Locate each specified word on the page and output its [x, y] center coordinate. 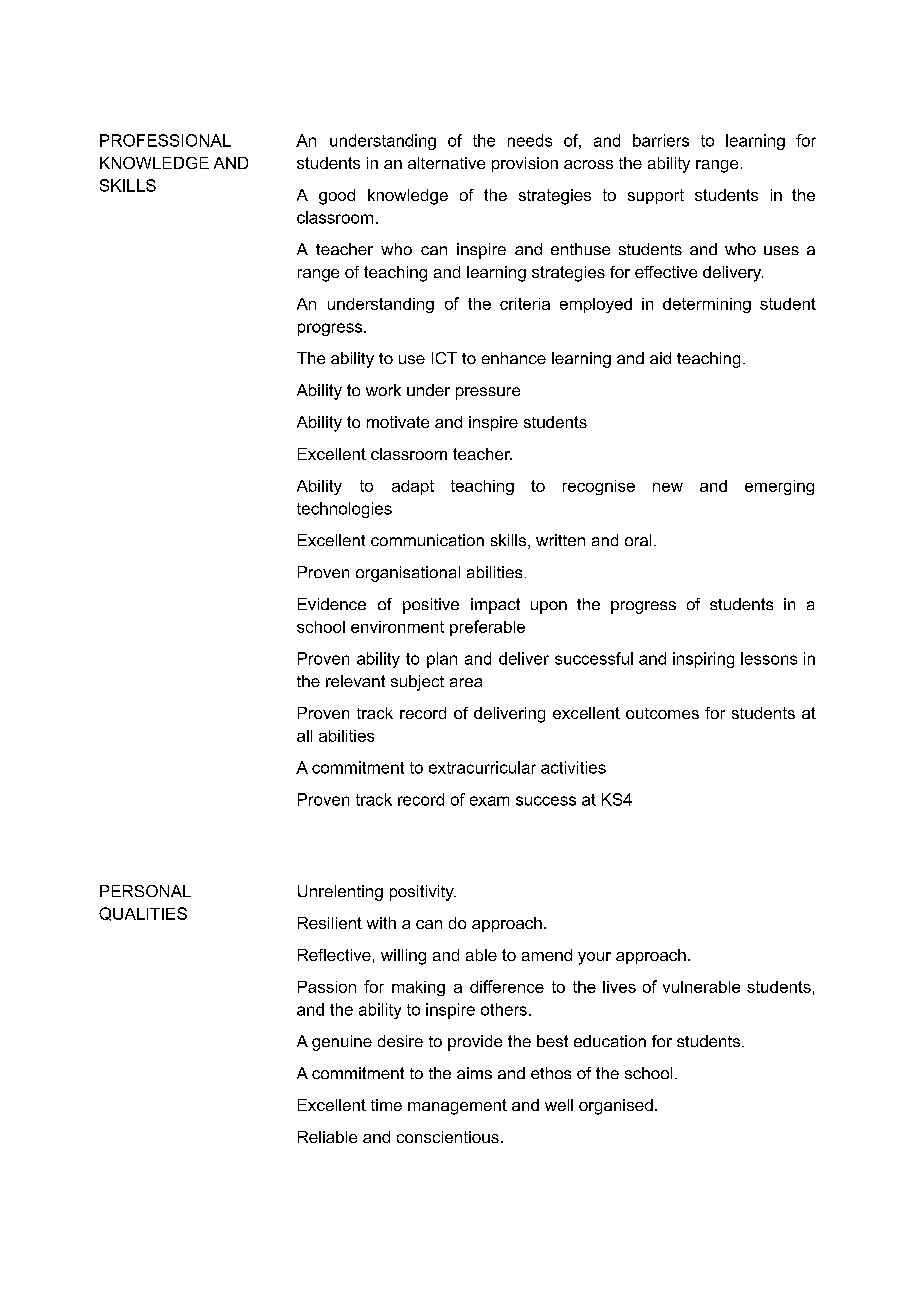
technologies [344, 510]
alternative [446, 163]
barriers [661, 140]
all [304, 736]
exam [489, 801]
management [457, 1107]
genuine [342, 1043]
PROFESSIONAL [165, 140]
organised [616, 1107]
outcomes [662, 713]
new [668, 487]
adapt [413, 487]
